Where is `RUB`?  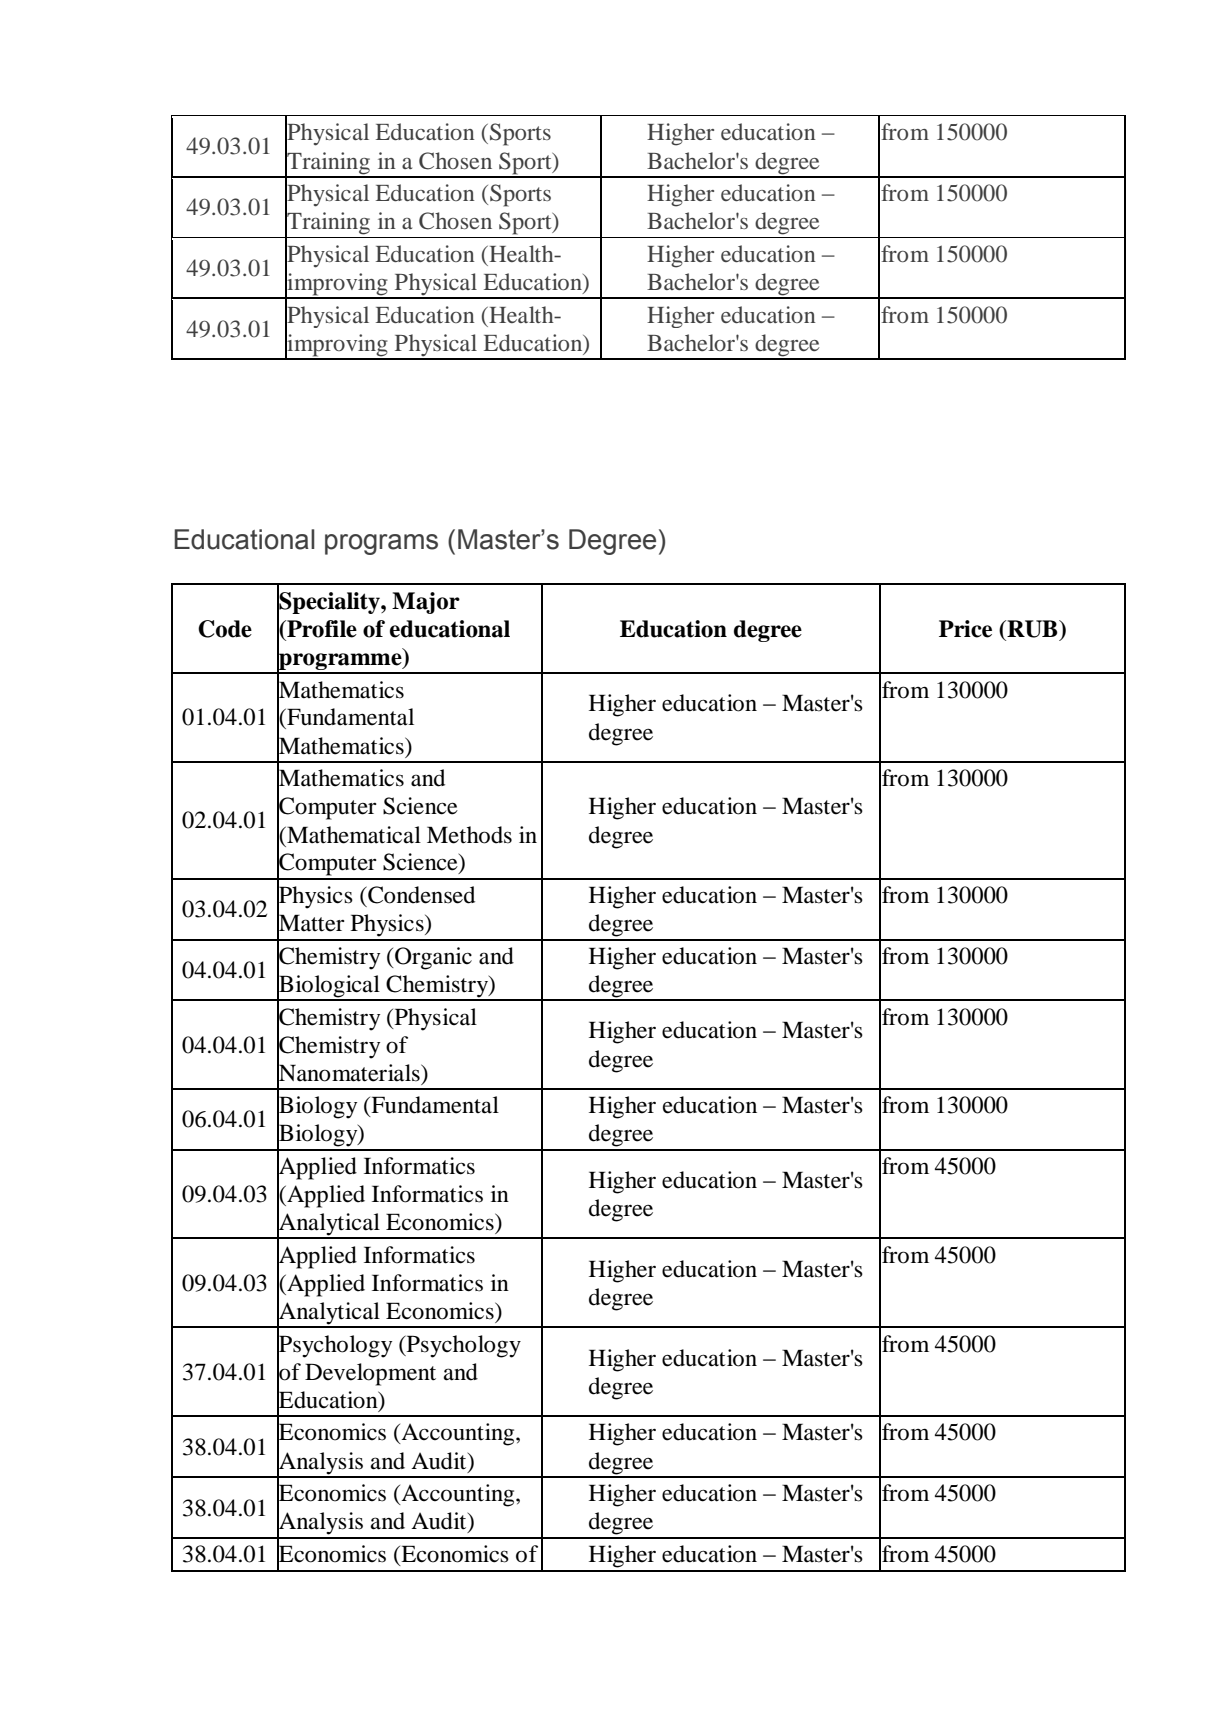
RUB is located at coordinates (1032, 629).
